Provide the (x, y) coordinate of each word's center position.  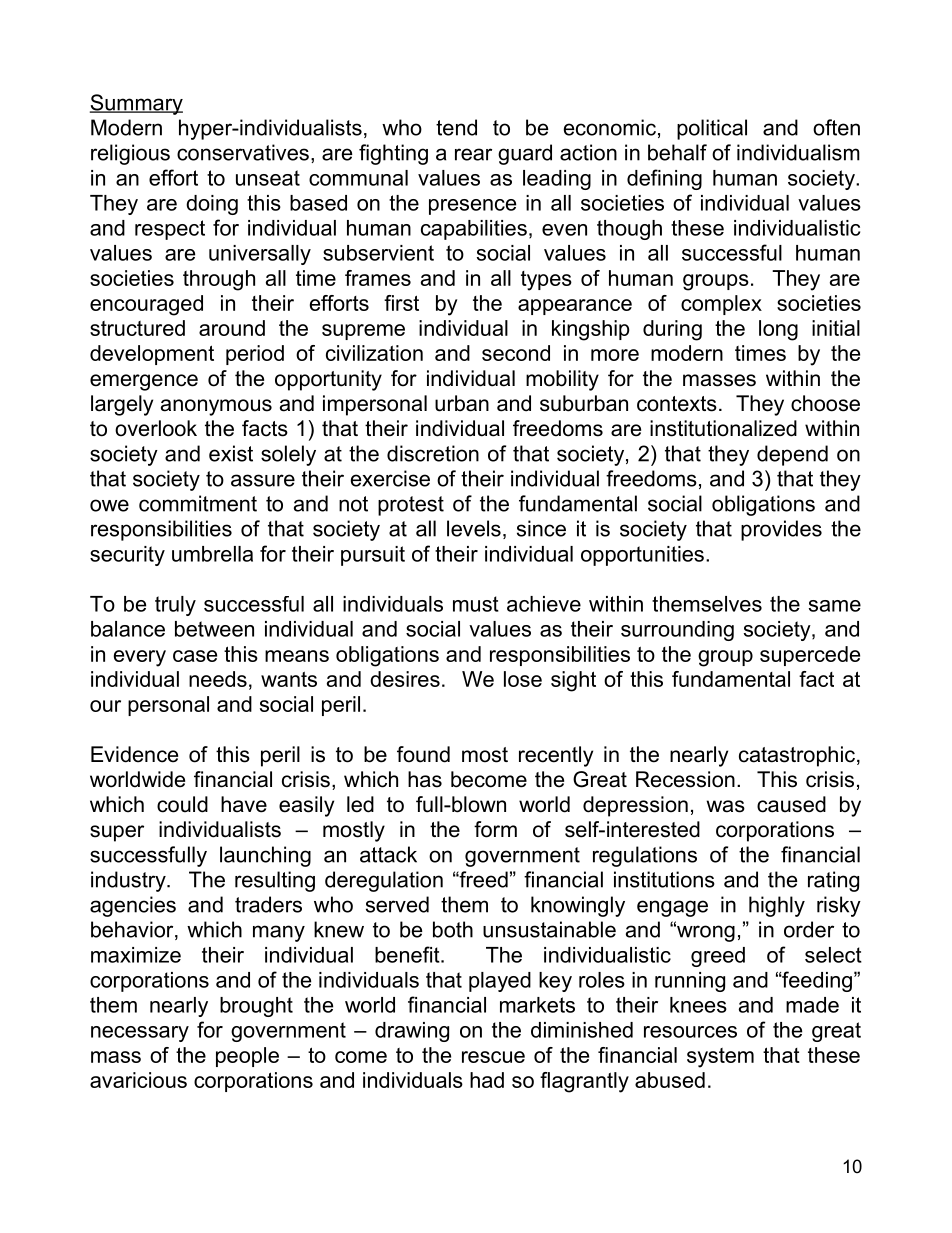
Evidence (134, 754)
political (712, 129)
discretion (433, 453)
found (423, 754)
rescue (493, 1057)
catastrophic (797, 756)
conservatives (243, 152)
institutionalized (723, 428)
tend (456, 127)
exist (231, 453)
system (720, 1058)
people (247, 1057)
